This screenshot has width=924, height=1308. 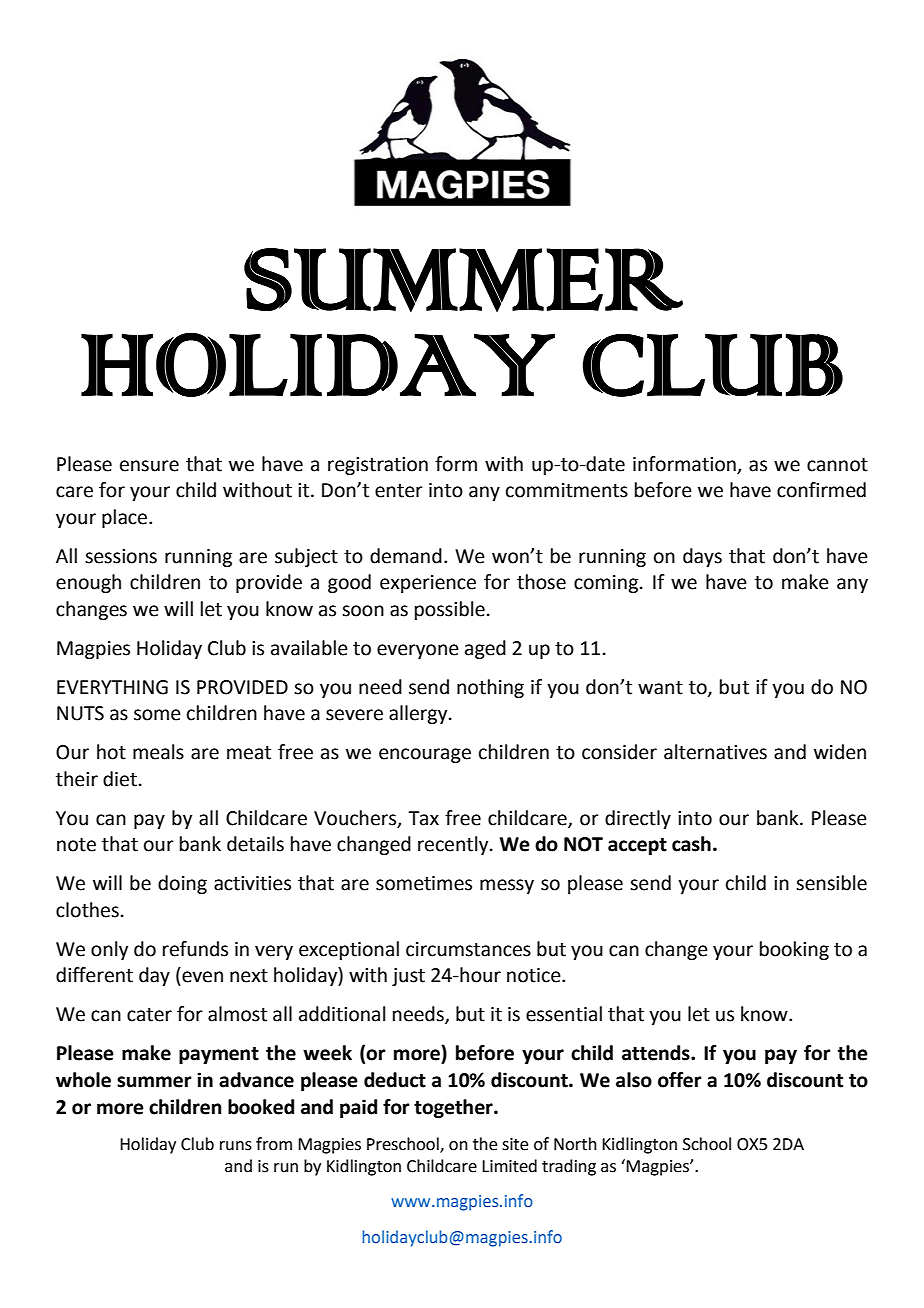 What do you see at coordinates (680, 1080) in the screenshot?
I see `offer` at bounding box center [680, 1080].
